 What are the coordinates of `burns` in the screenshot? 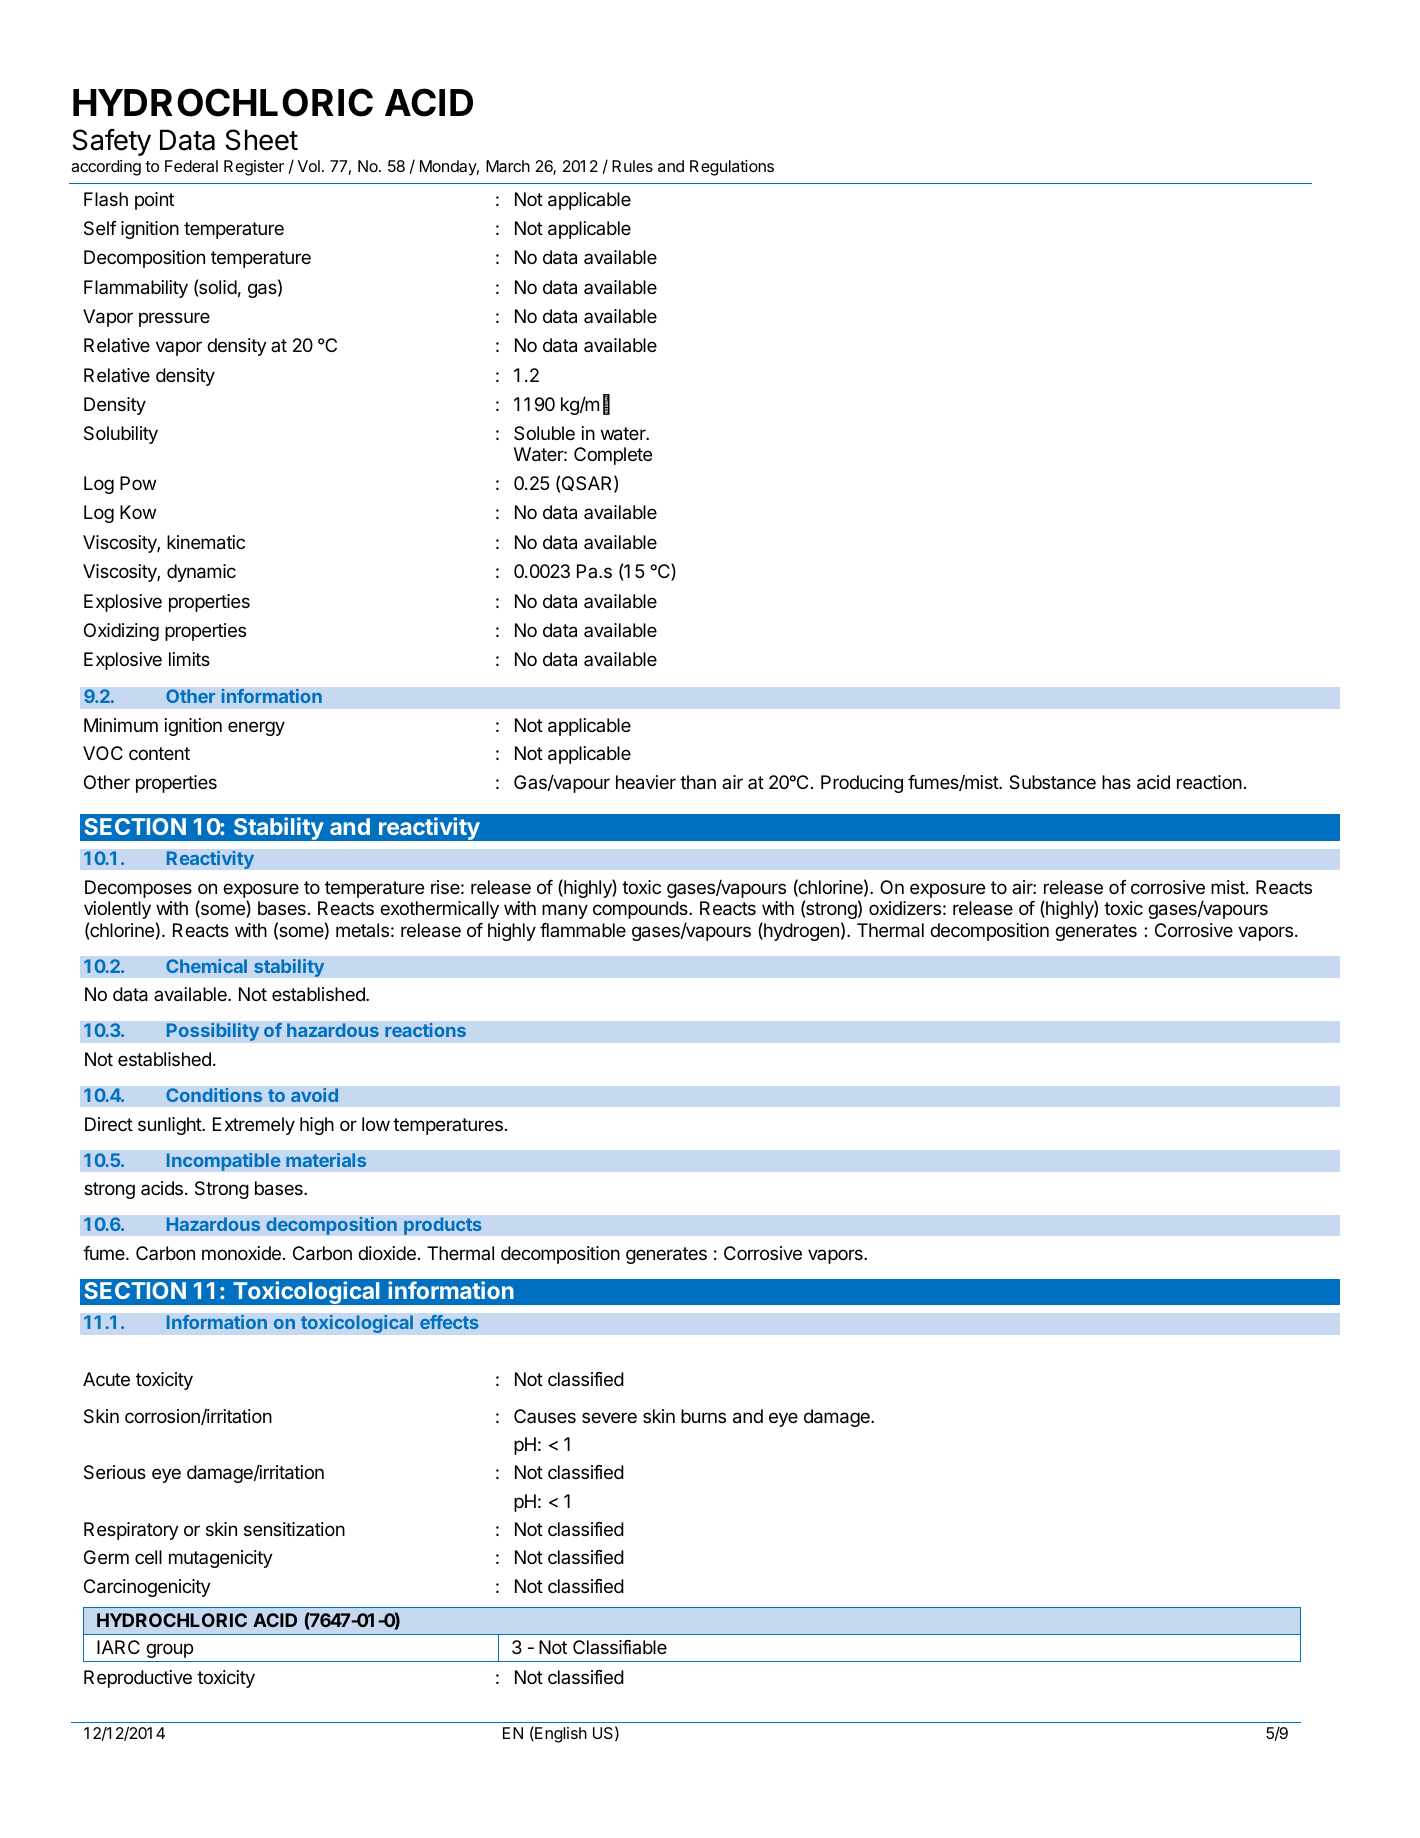 It's located at (703, 1416).
